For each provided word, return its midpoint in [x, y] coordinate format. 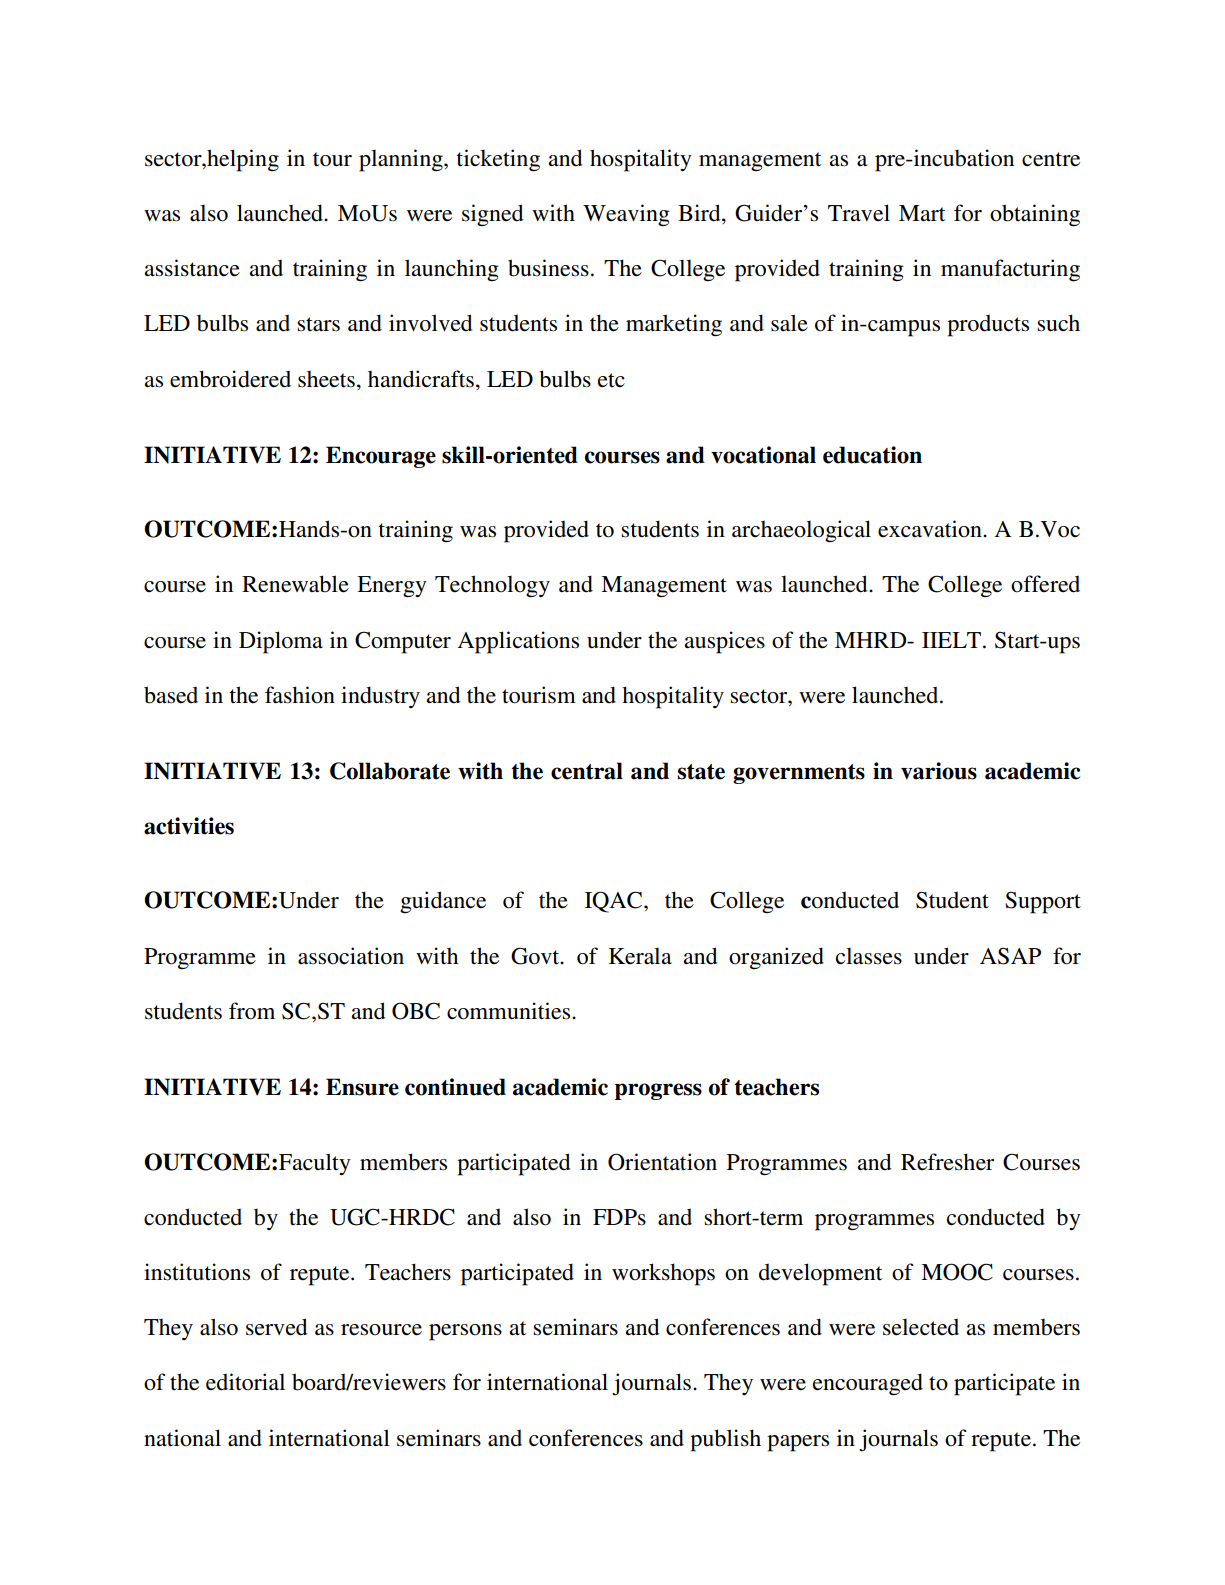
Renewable [295, 584]
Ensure [362, 1087]
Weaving [626, 215]
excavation [931, 529]
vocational [763, 455]
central [587, 771]
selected [921, 1327]
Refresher [947, 1162]
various [939, 771]
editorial [245, 1382]
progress [658, 1091]
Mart [922, 213]
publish [725, 1440]
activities [189, 826]
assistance [192, 268]
